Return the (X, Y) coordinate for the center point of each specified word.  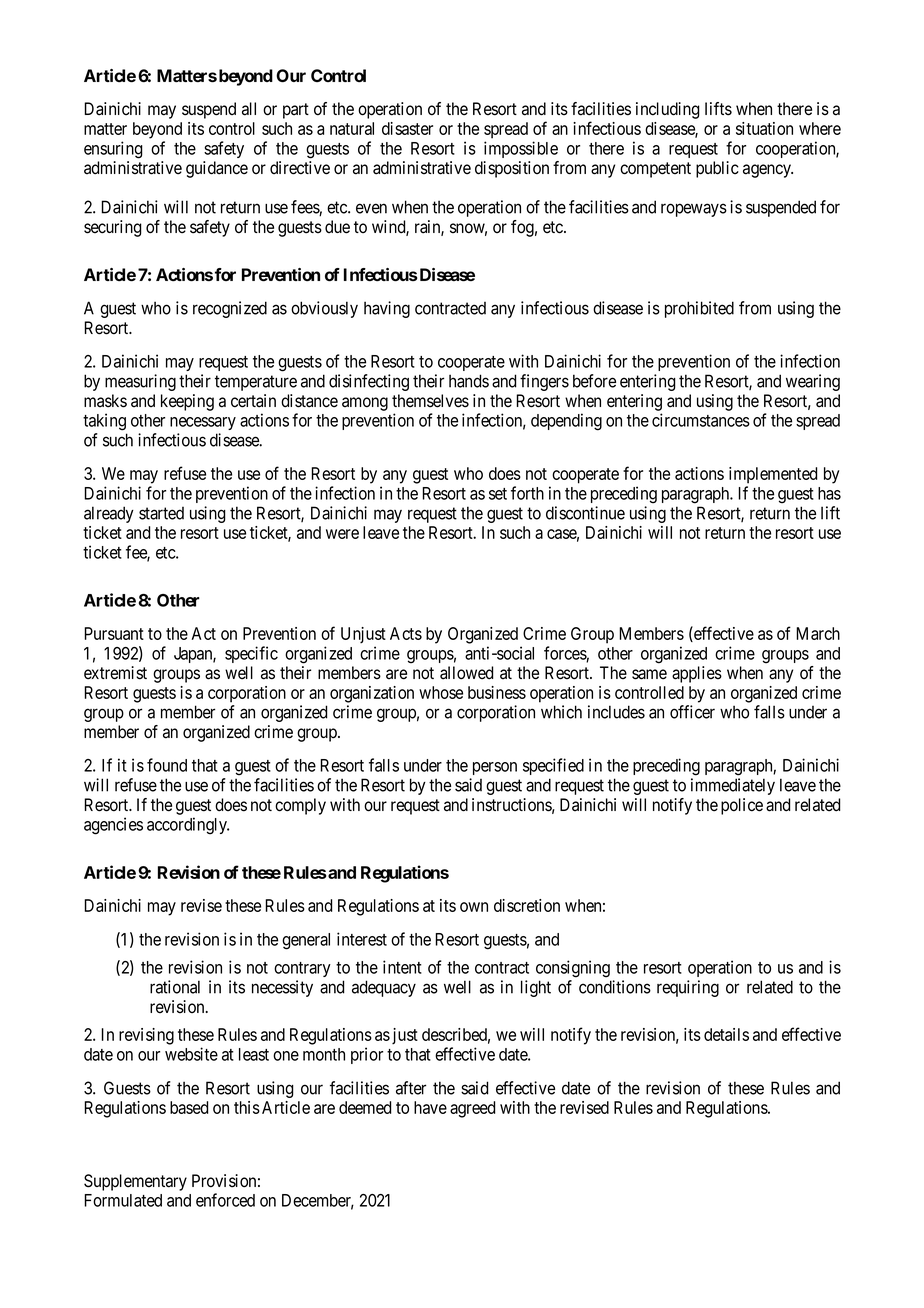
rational (175, 987)
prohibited (699, 309)
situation (764, 128)
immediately (733, 786)
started (161, 513)
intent (402, 967)
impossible (521, 149)
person (495, 768)
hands (469, 381)
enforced (225, 1200)
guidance (217, 169)
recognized (230, 309)
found (167, 765)
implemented (773, 475)
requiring (688, 988)
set (498, 494)
